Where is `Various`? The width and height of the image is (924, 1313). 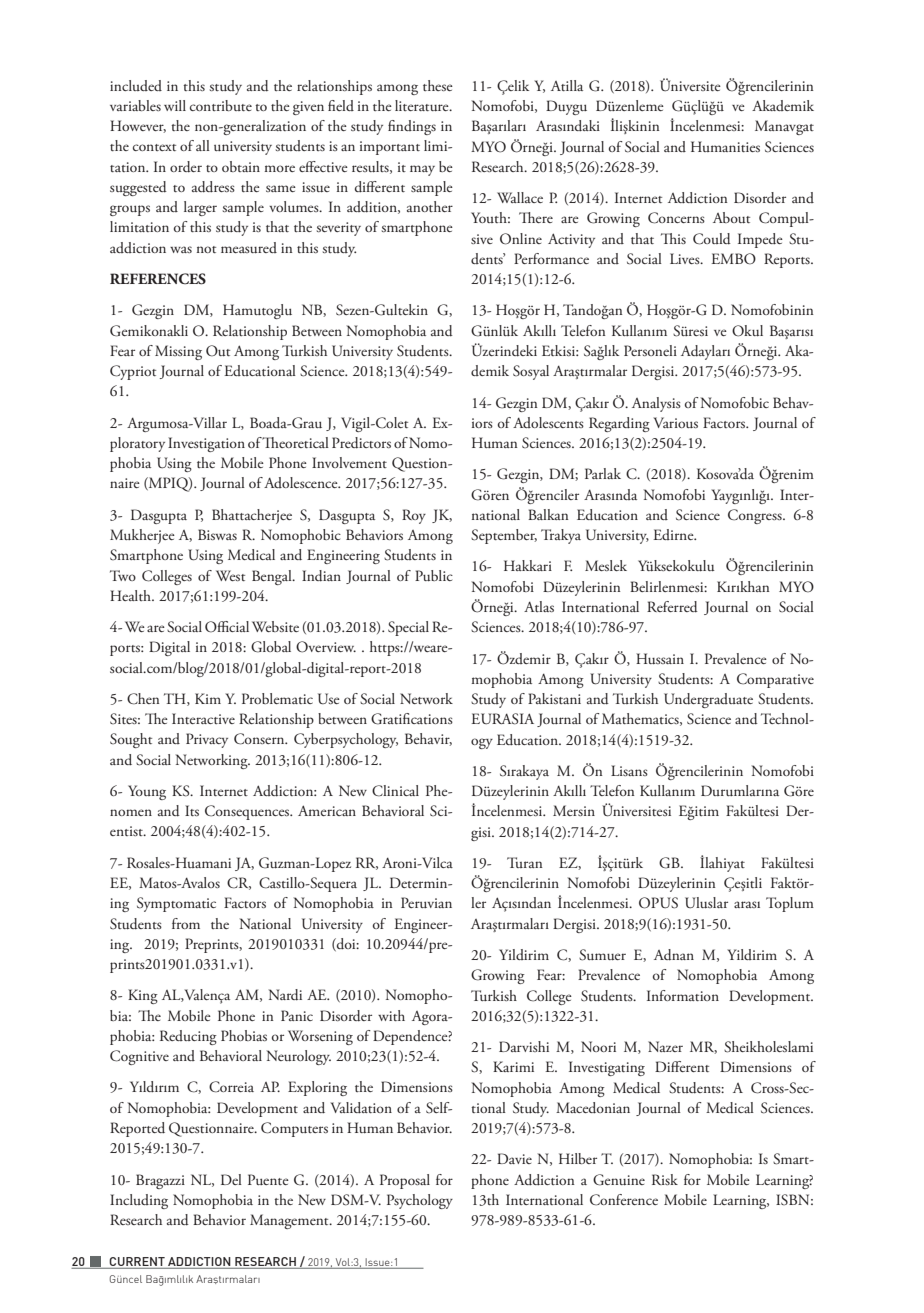 Various is located at coordinates (675, 422).
